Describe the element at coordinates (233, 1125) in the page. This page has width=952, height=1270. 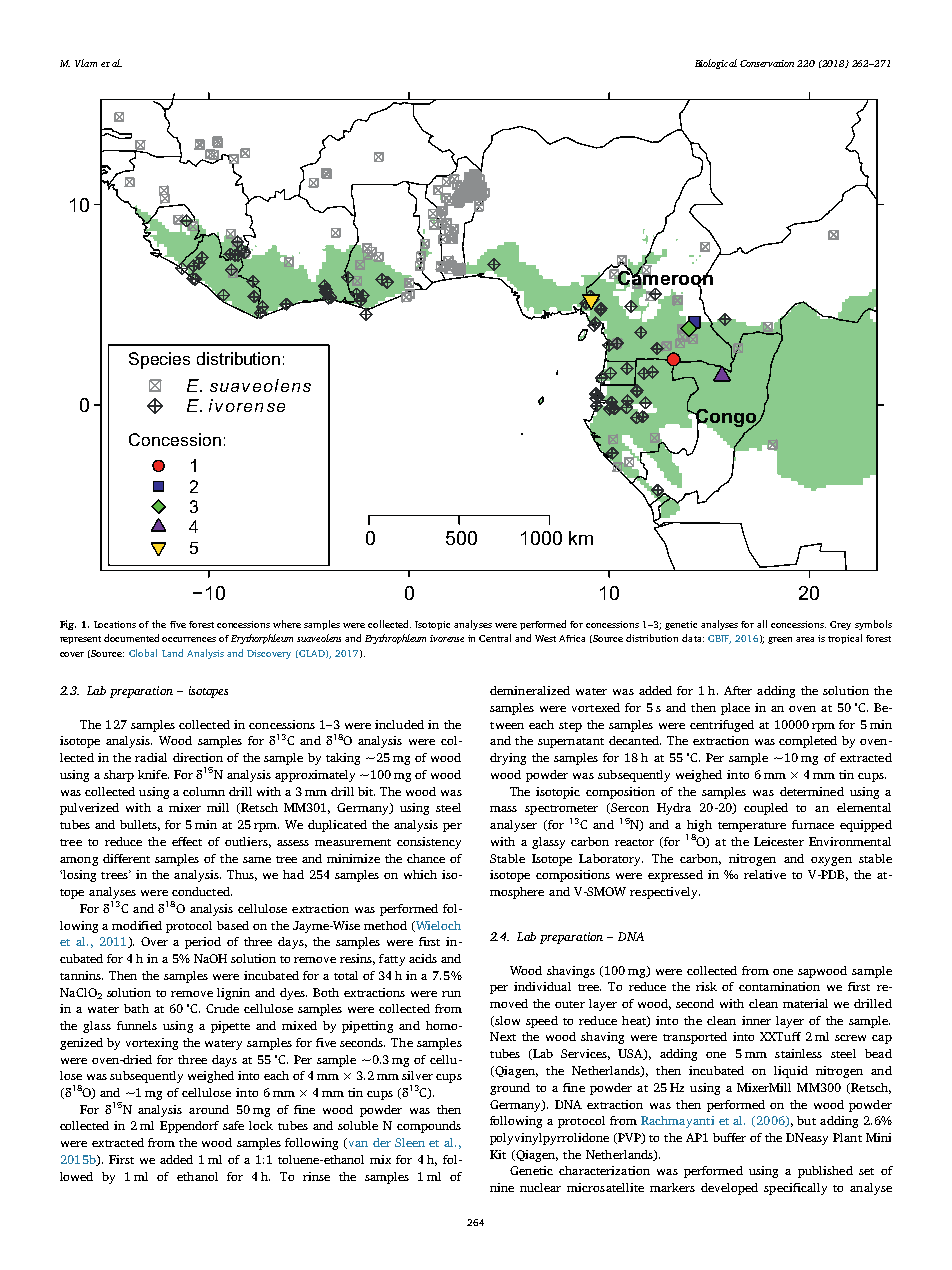
I see `safe` at that location.
